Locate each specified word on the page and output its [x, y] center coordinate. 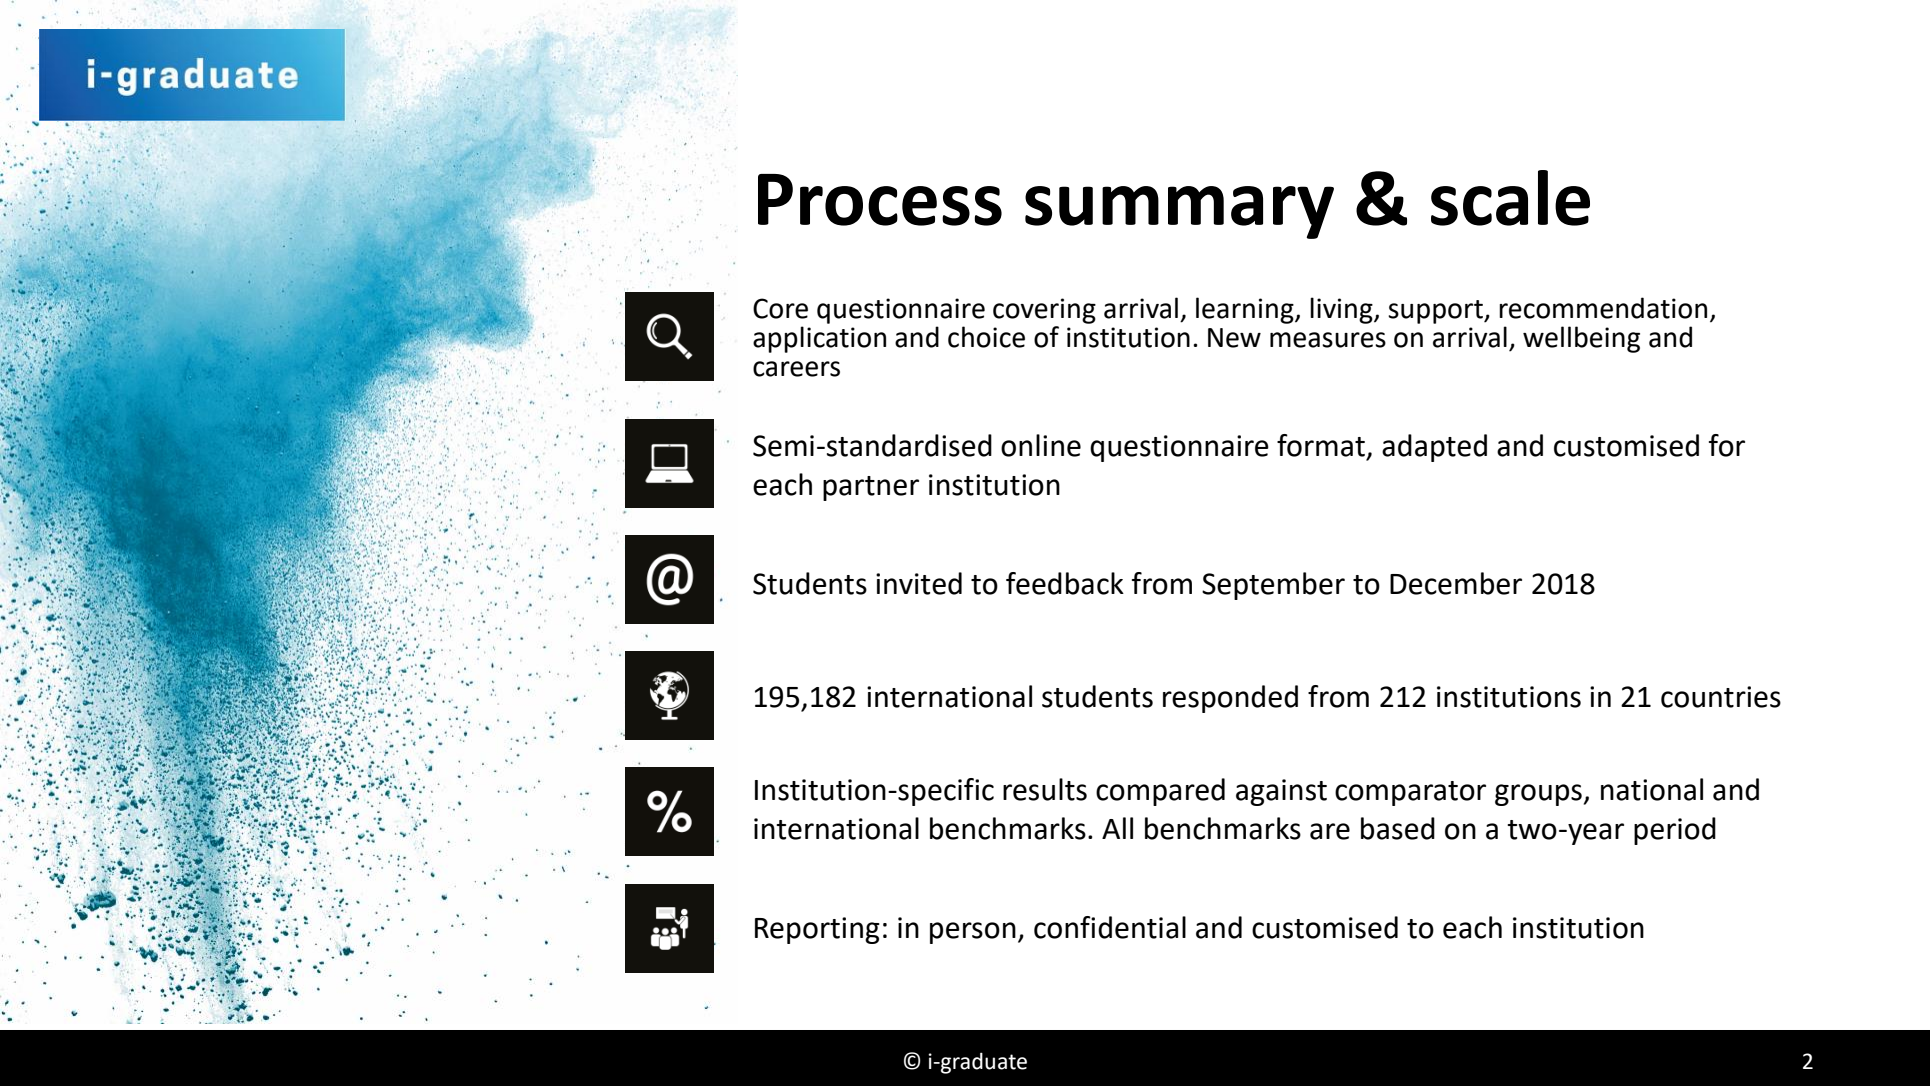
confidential [1110, 927]
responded [1230, 699]
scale [1510, 198]
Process [880, 200]
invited [919, 583]
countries [1721, 697]
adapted [1434, 448]
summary [1179, 212]
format [1321, 445]
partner [871, 488]
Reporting [817, 930]
